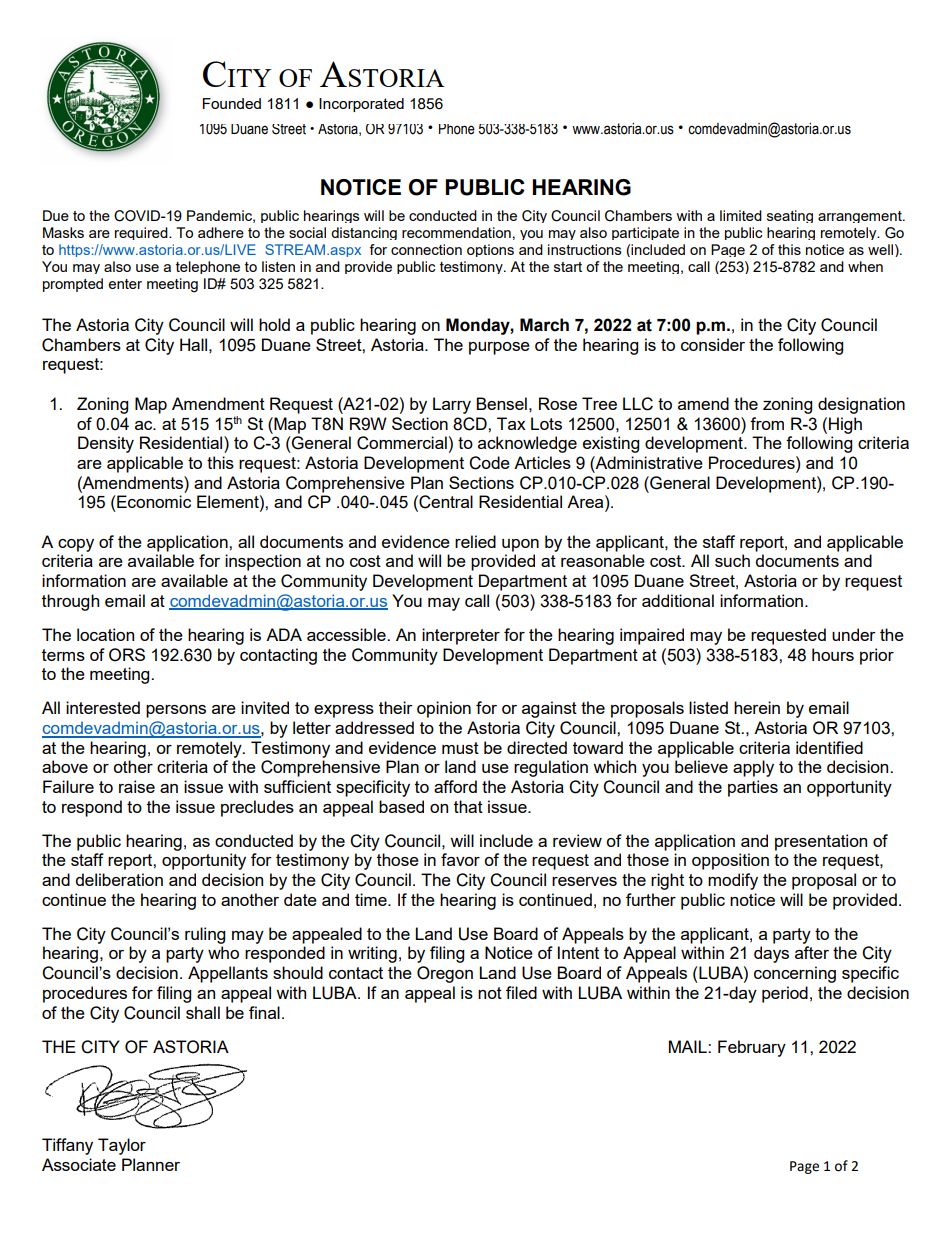 The height and width of the screenshot is (1233, 952). What do you see at coordinates (127, 655) in the screenshot?
I see `ORS` at bounding box center [127, 655].
